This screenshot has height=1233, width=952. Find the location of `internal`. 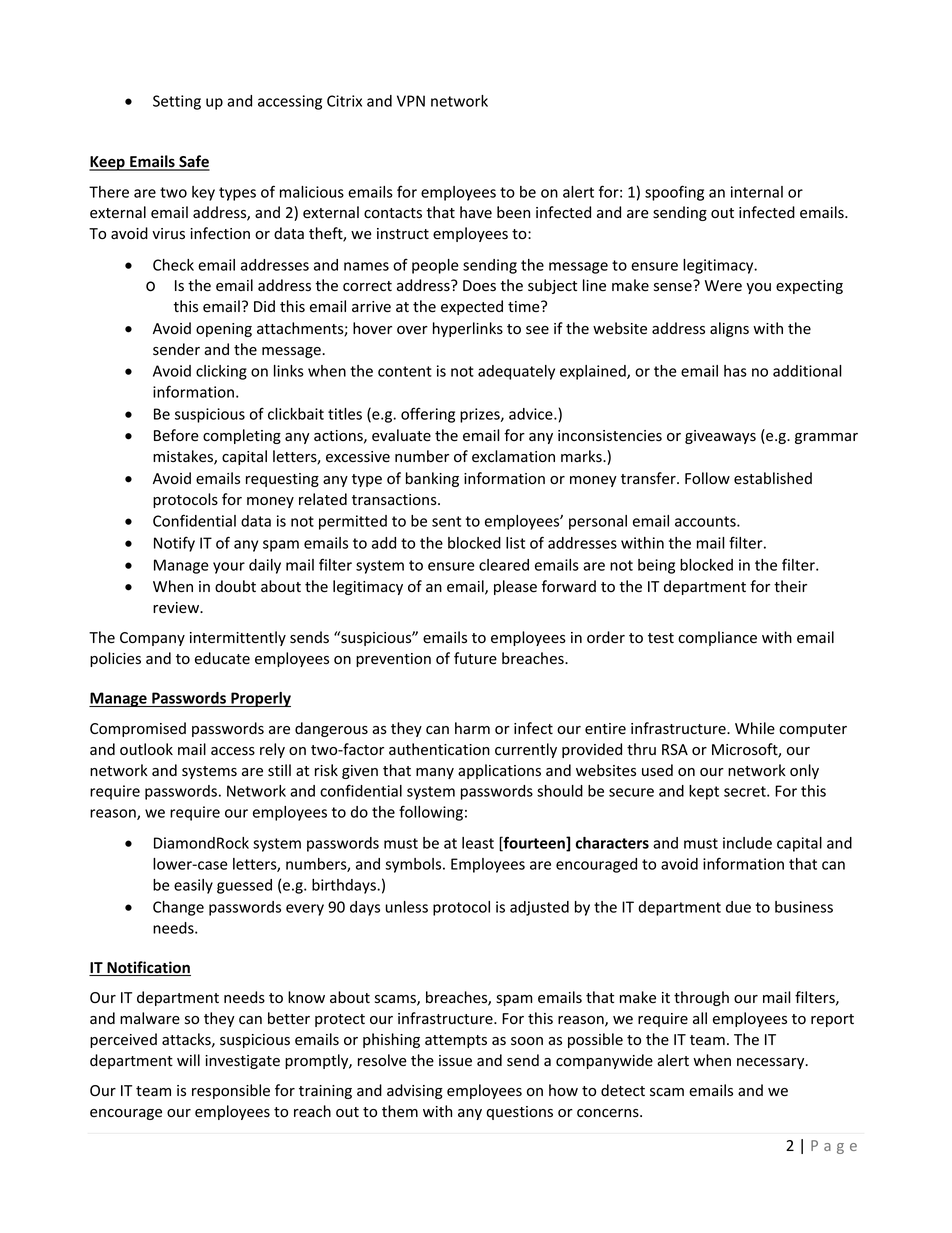

internal is located at coordinates (757, 192).
